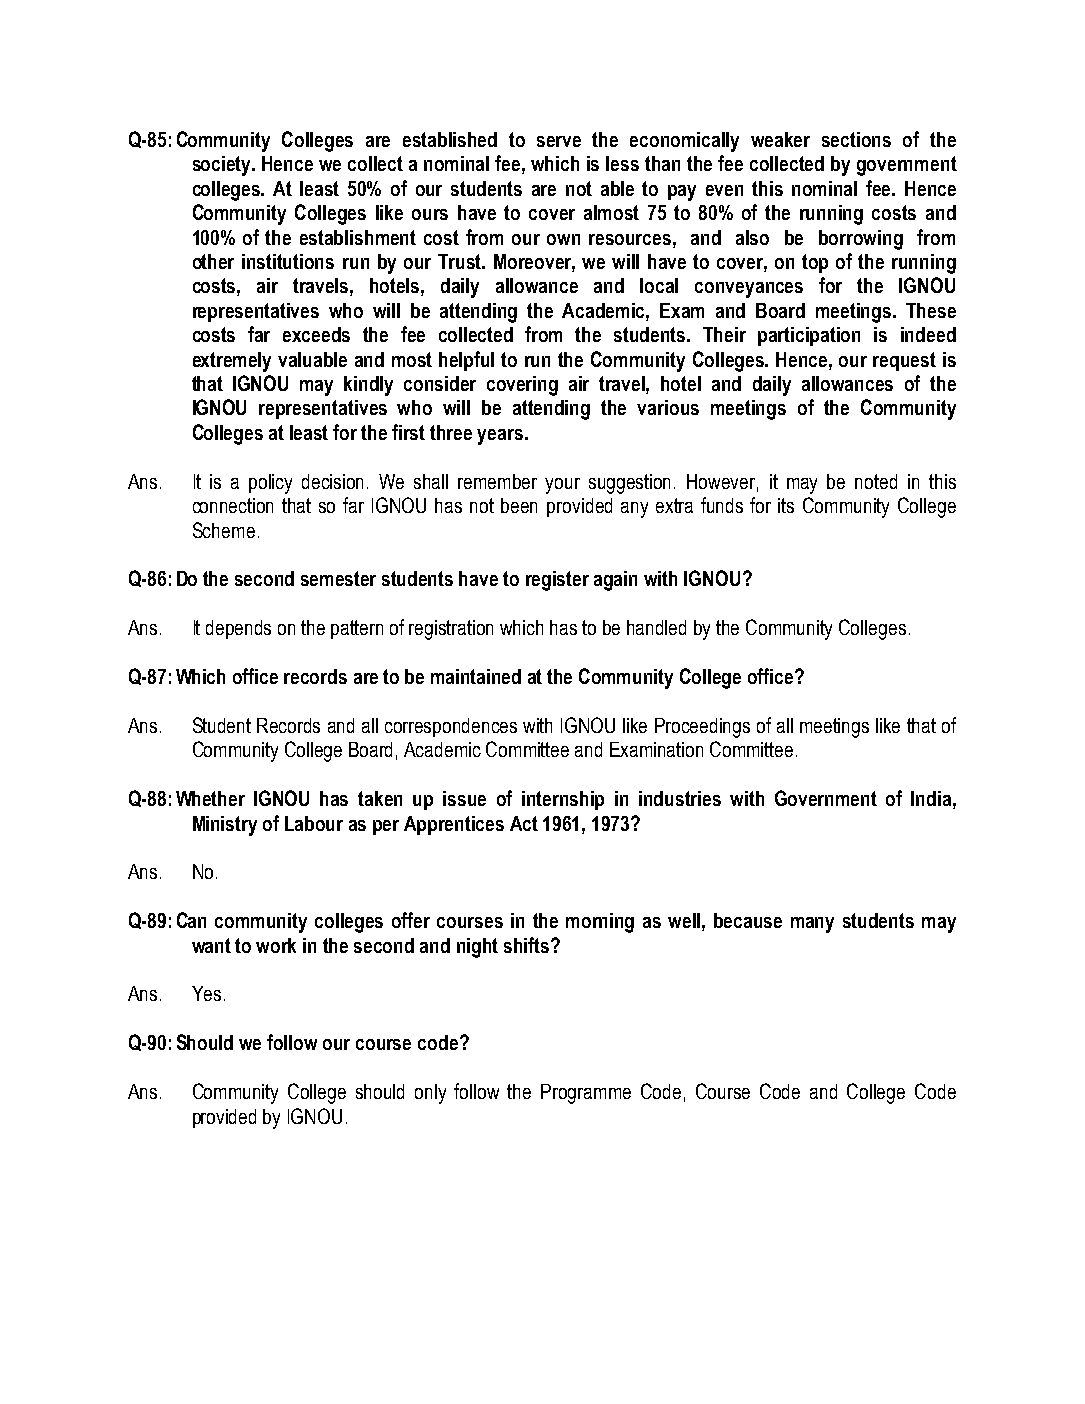 This page has height=1404, width=1085. Describe the element at coordinates (812, 925) in the page. I see `many` at that location.
